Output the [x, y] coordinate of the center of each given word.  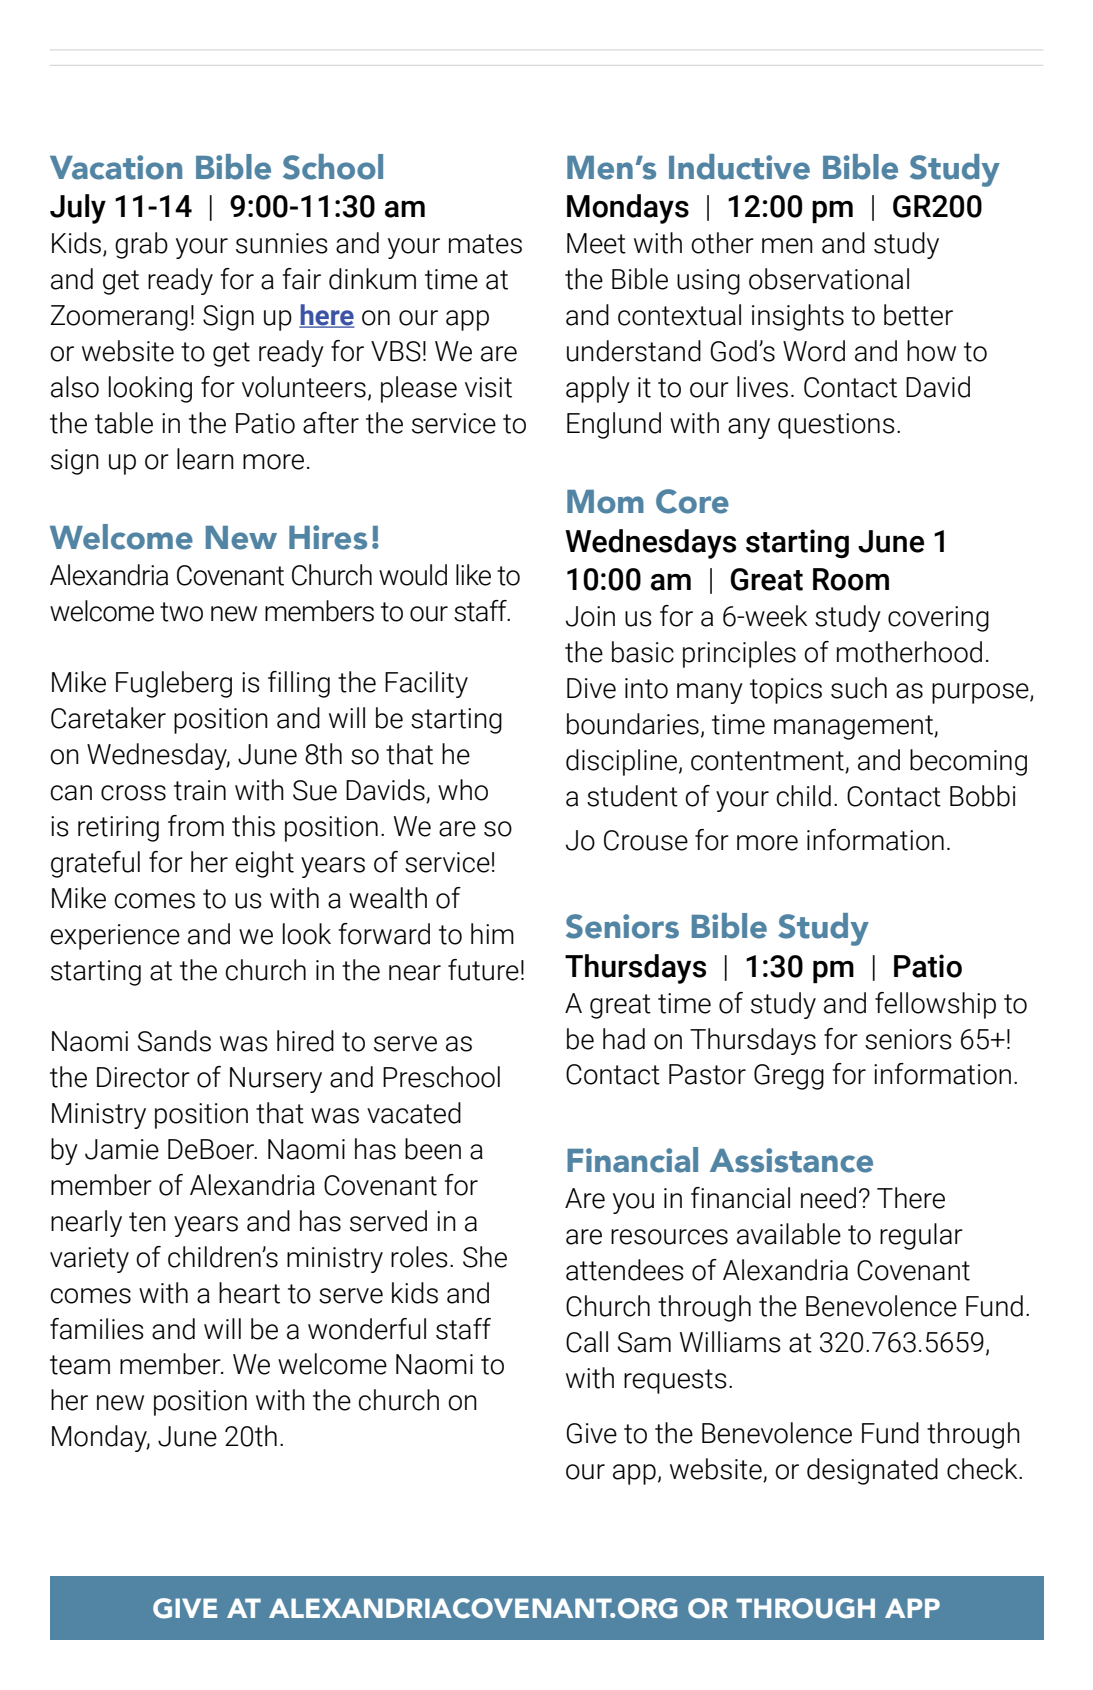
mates [485, 244]
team [80, 1365]
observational [829, 279]
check [983, 1469]
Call [587, 1342]
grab [141, 245]
